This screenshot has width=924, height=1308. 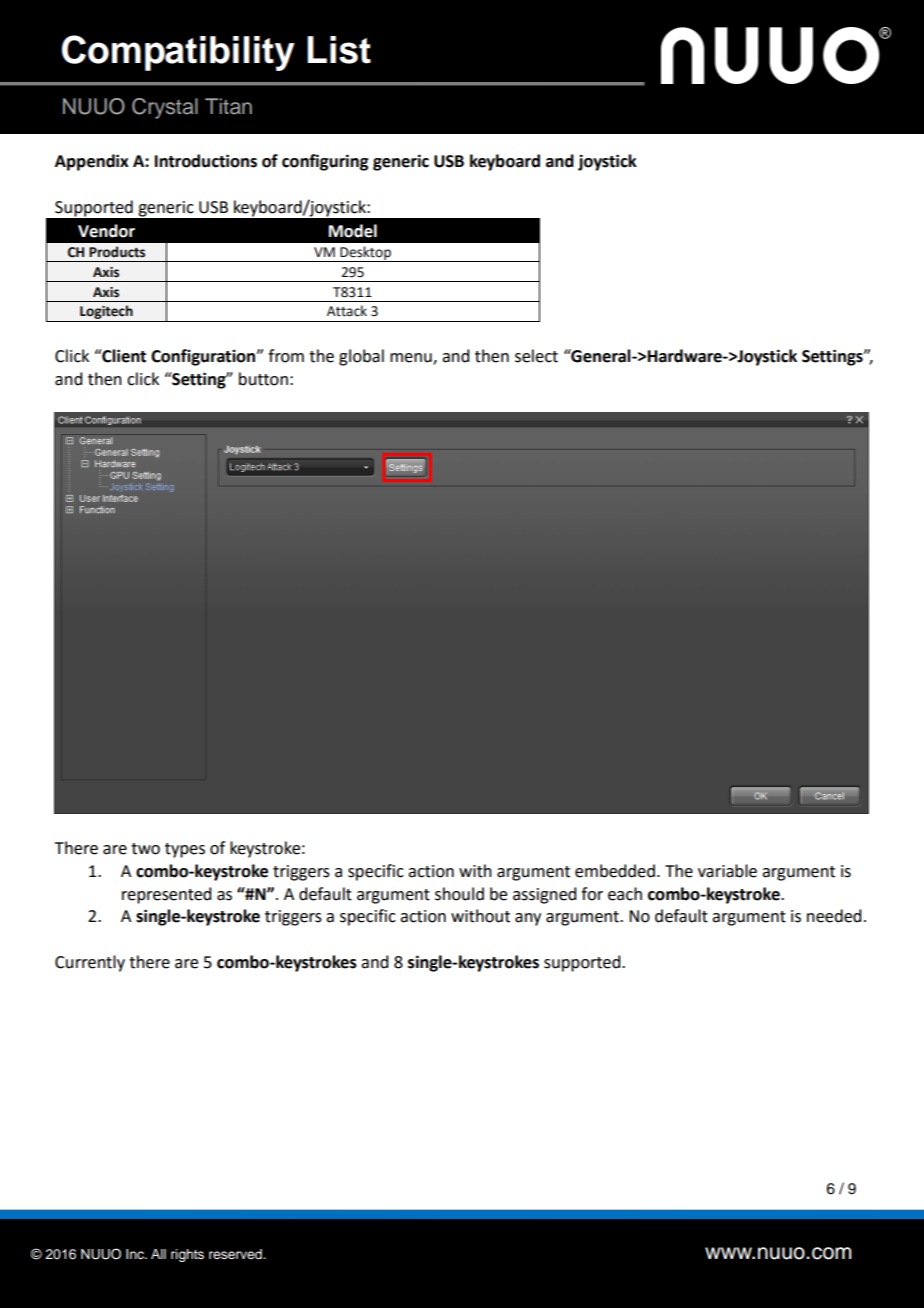 I want to click on List, so click(x=339, y=50).
